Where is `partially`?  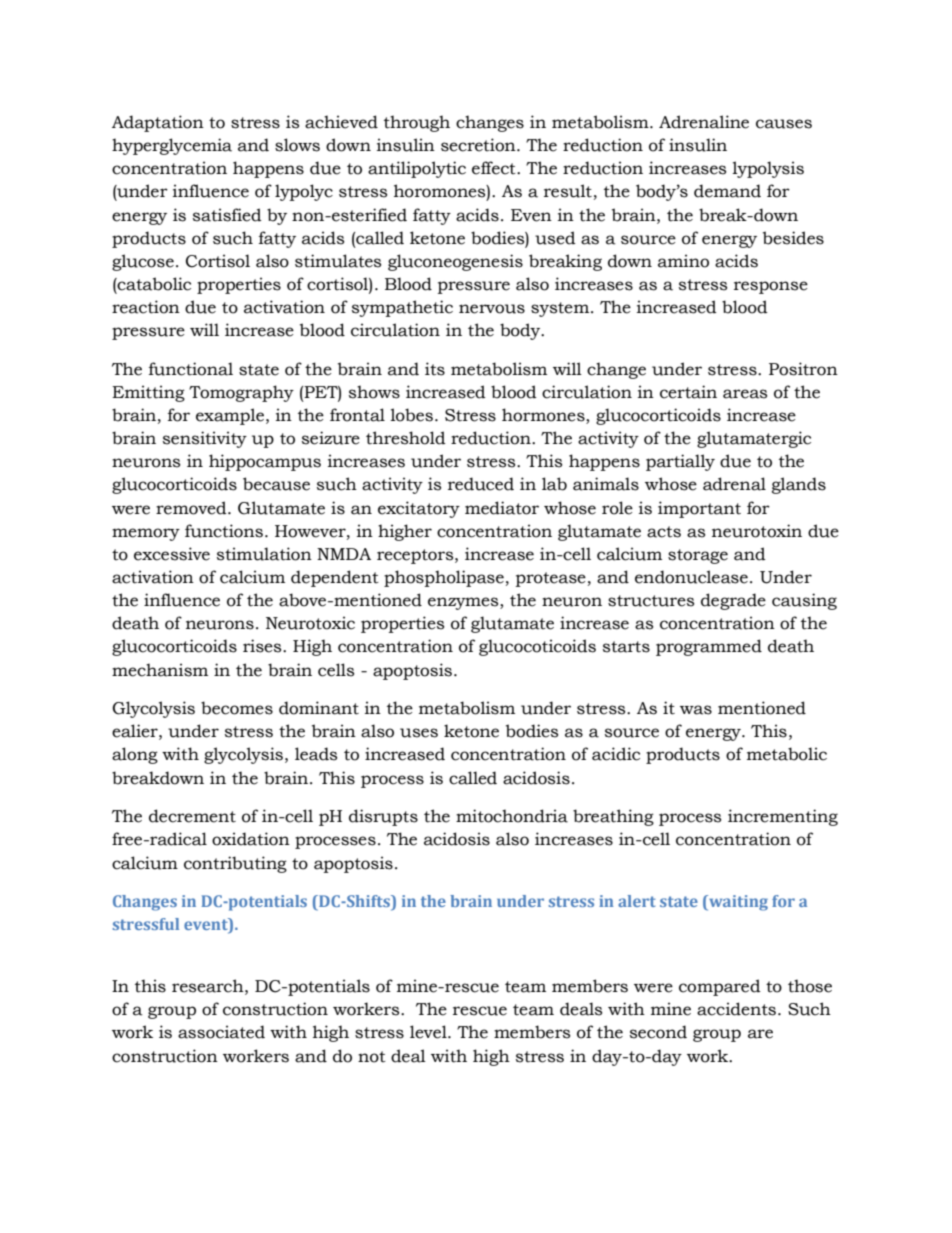
partially is located at coordinates (680, 462).
